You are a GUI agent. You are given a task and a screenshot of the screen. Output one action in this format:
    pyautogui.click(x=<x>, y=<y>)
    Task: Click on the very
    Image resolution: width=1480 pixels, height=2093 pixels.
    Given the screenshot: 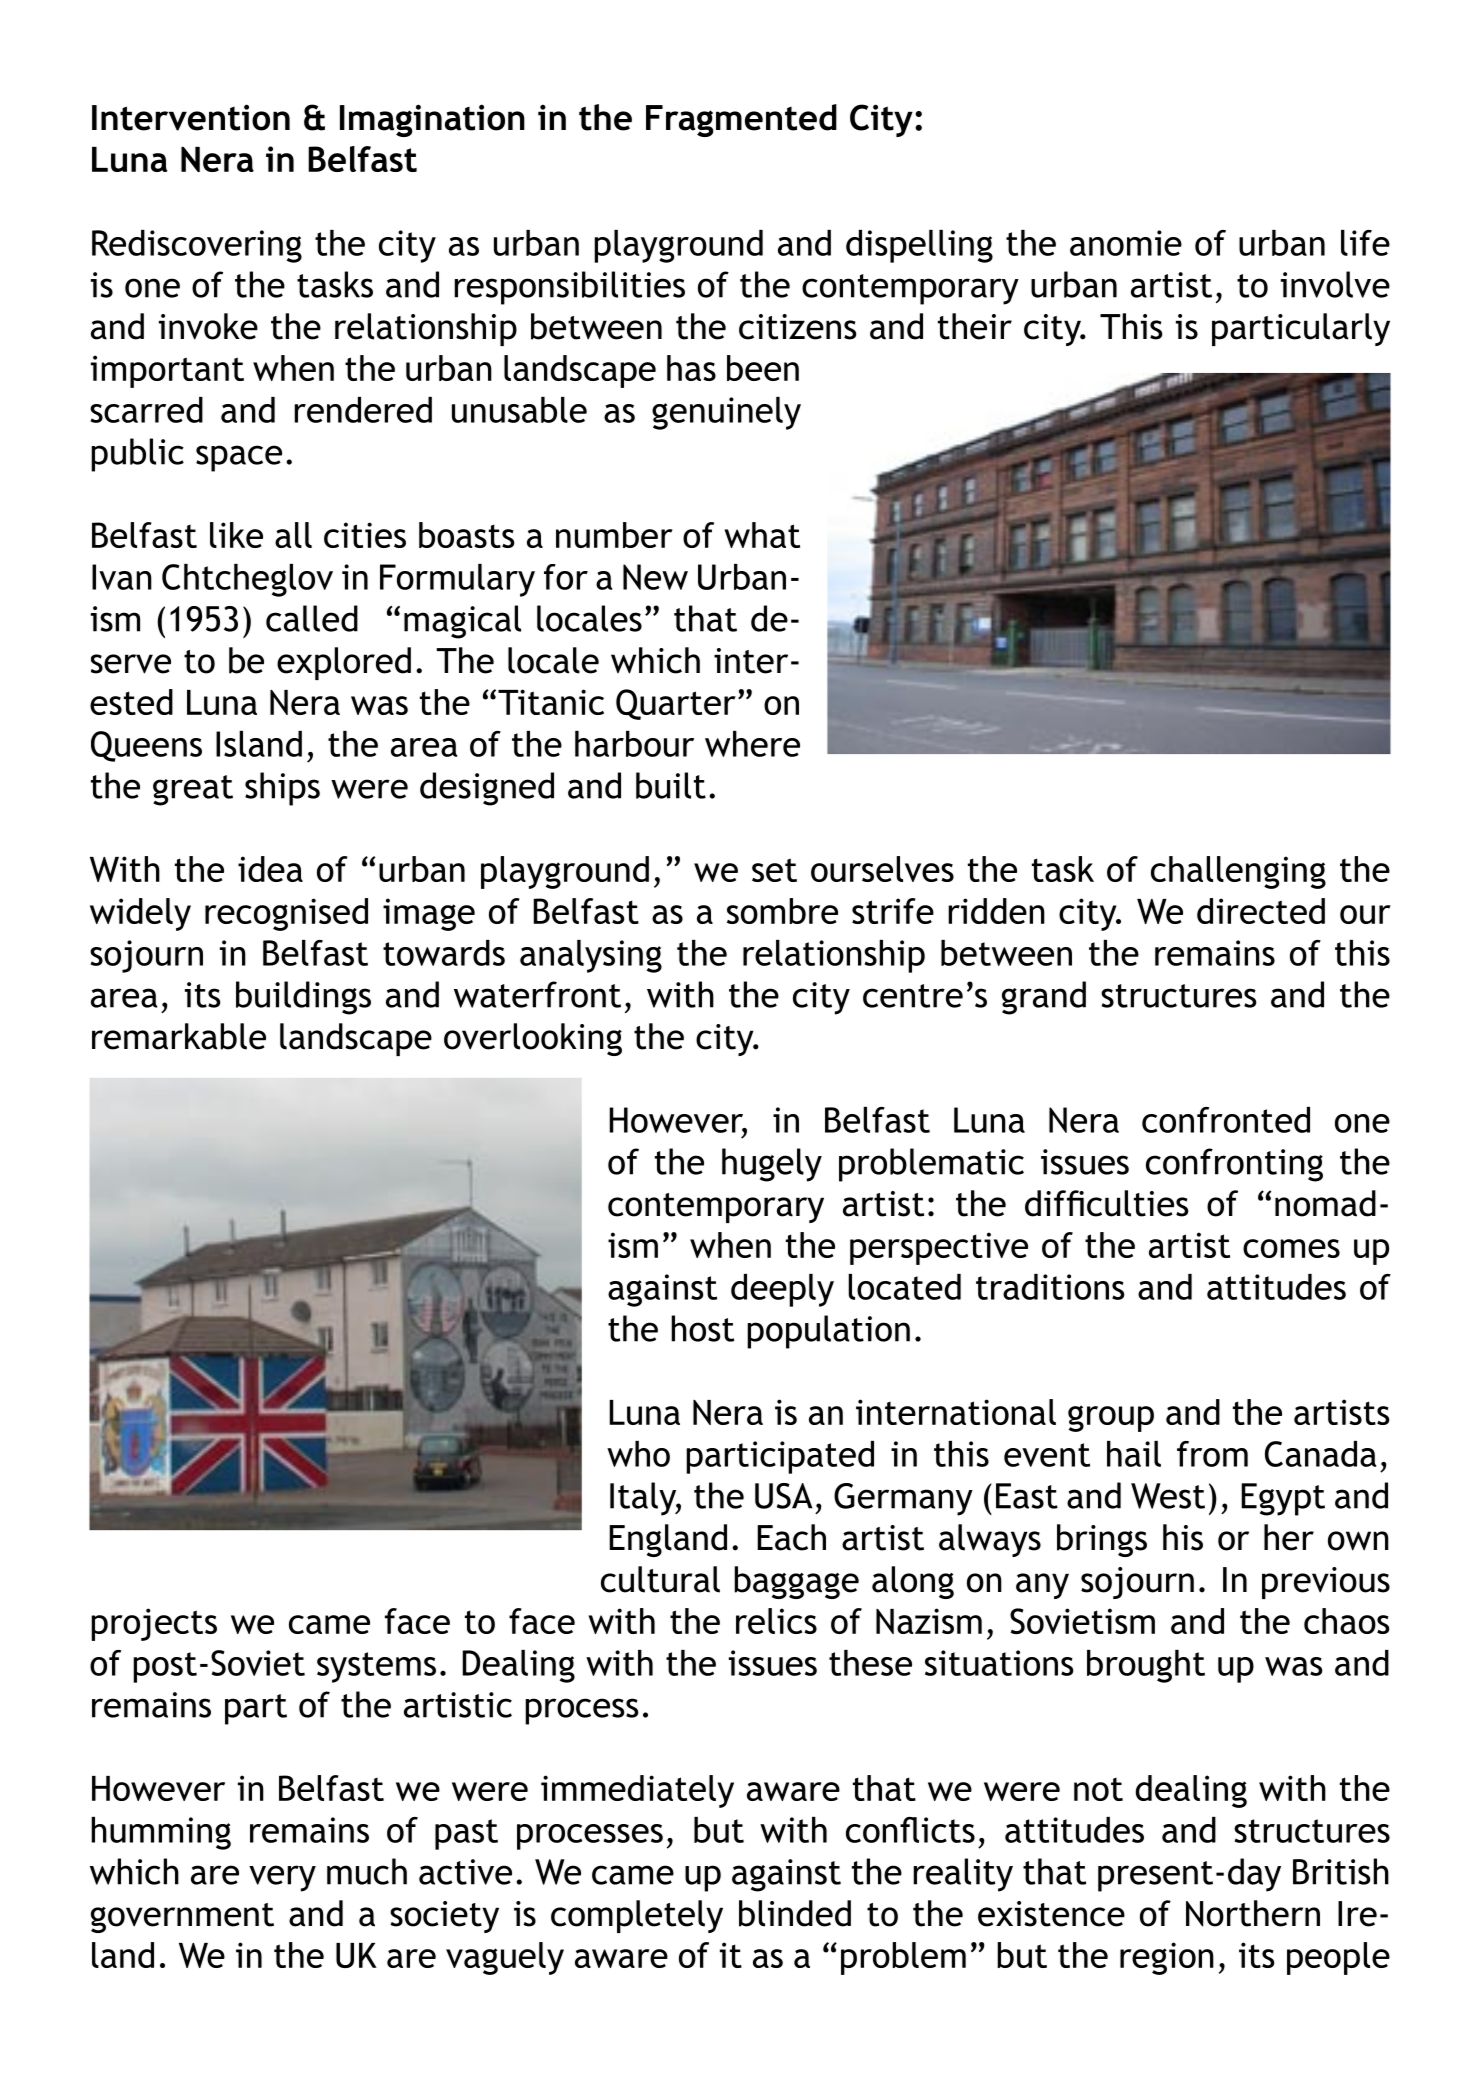 What is the action you would take?
    pyautogui.click(x=282, y=1878)
